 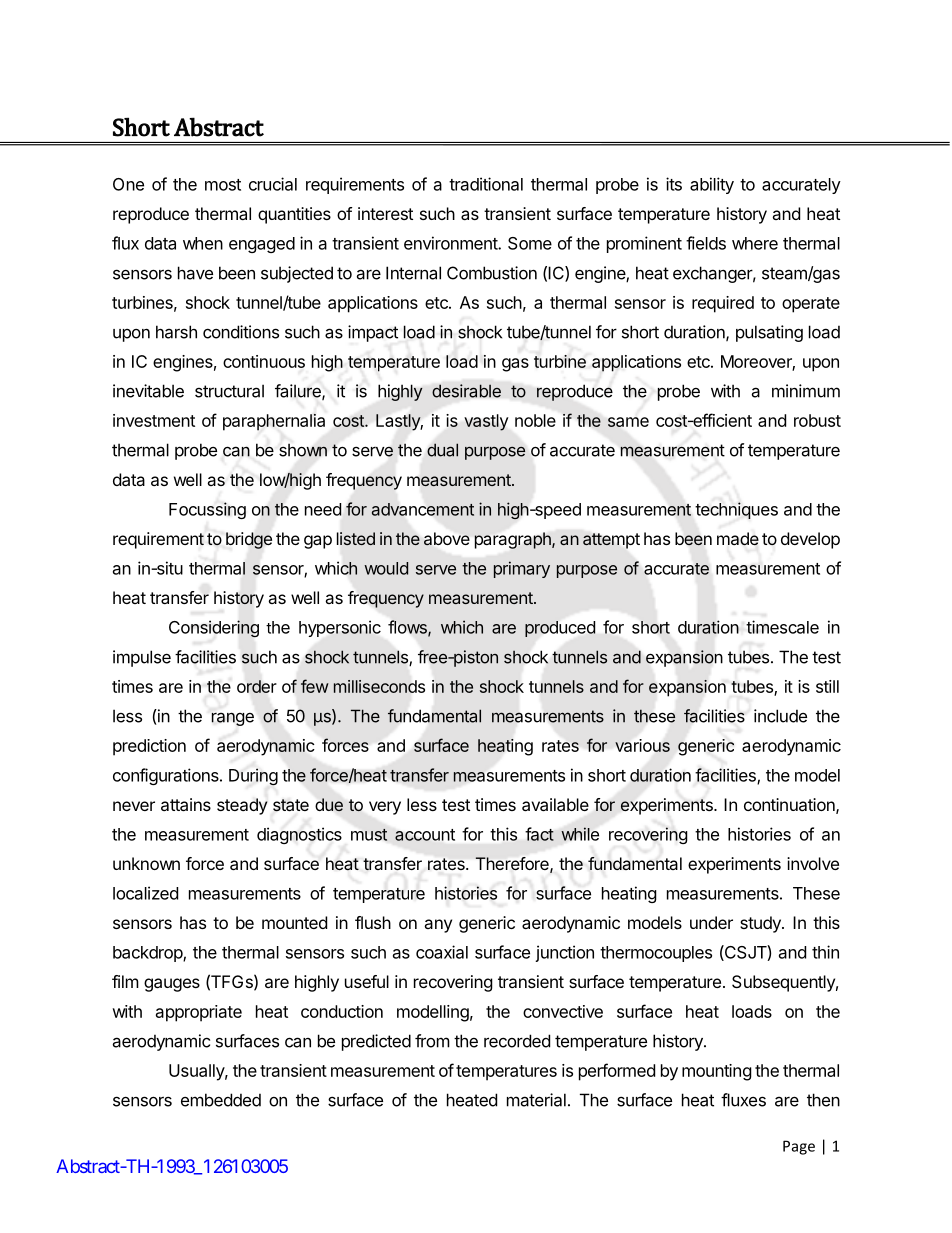 I want to click on account, so click(x=425, y=835).
